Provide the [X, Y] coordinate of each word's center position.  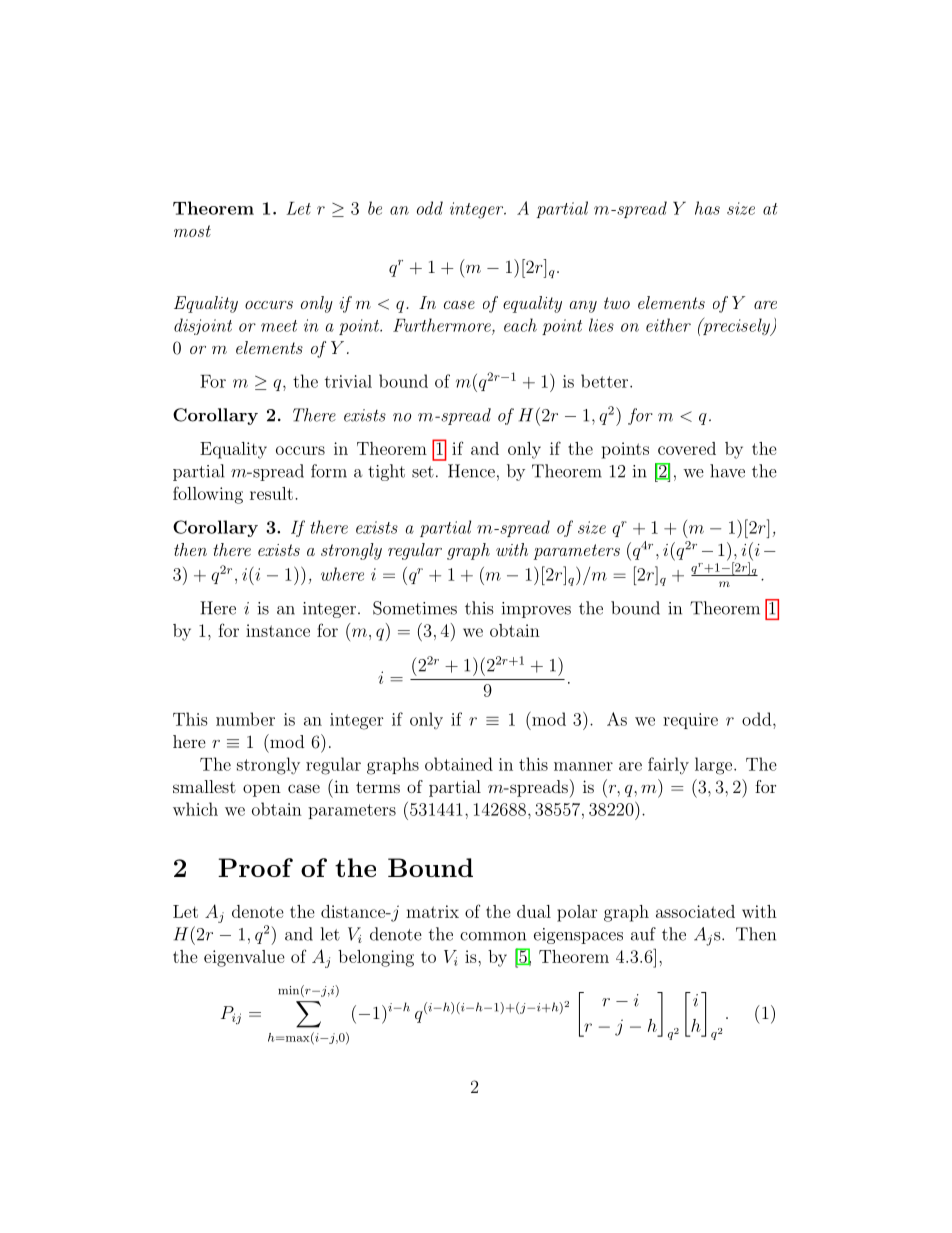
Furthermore [443, 325]
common [493, 936]
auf [643, 934]
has [707, 208]
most [192, 231]
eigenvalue [244, 958]
